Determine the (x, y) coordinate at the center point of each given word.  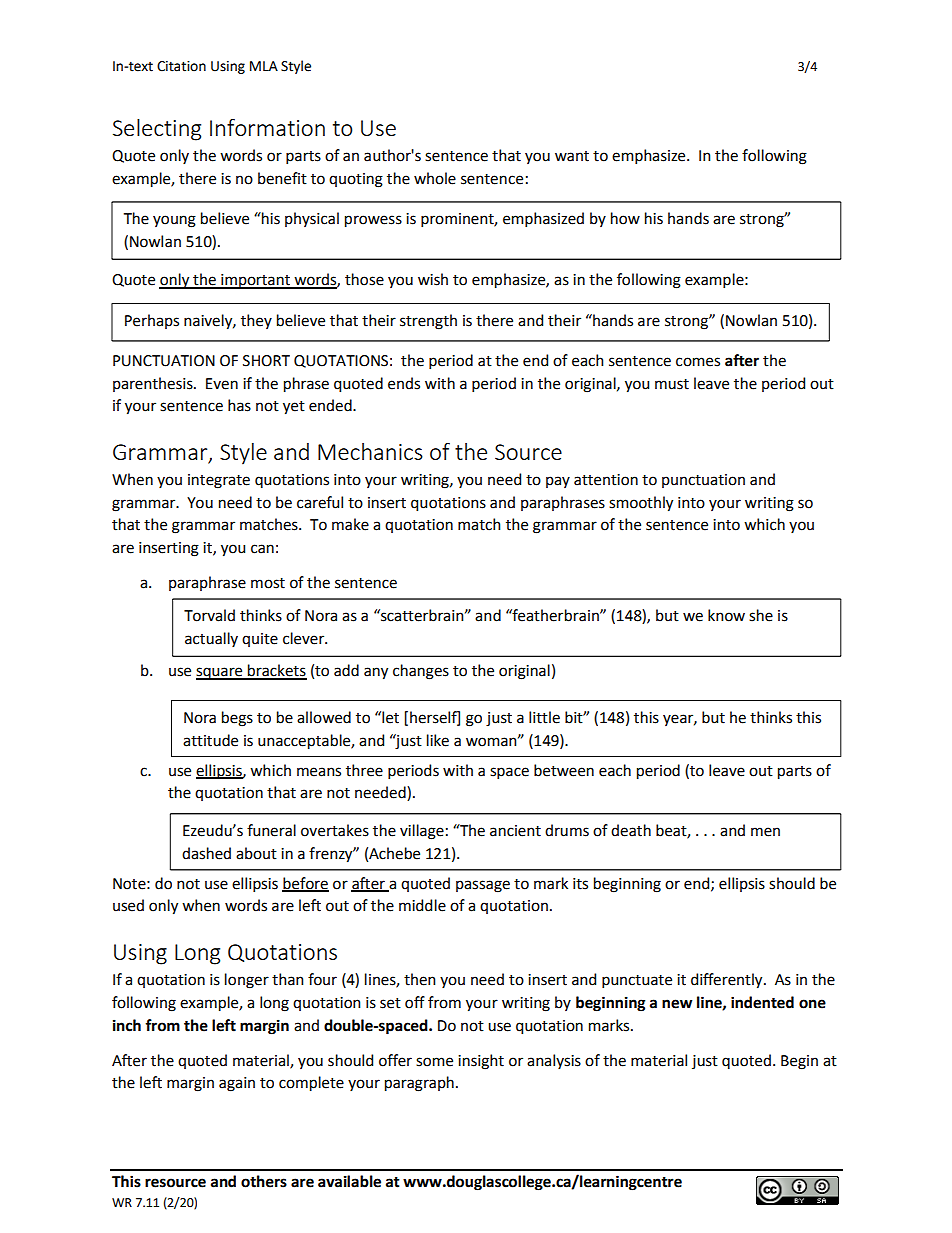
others (264, 1181)
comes (698, 362)
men (765, 832)
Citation (181, 66)
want (572, 156)
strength (428, 322)
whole (435, 178)
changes (421, 672)
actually (211, 639)
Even (222, 384)
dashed (206, 853)
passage (483, 886)
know (726, 615)
